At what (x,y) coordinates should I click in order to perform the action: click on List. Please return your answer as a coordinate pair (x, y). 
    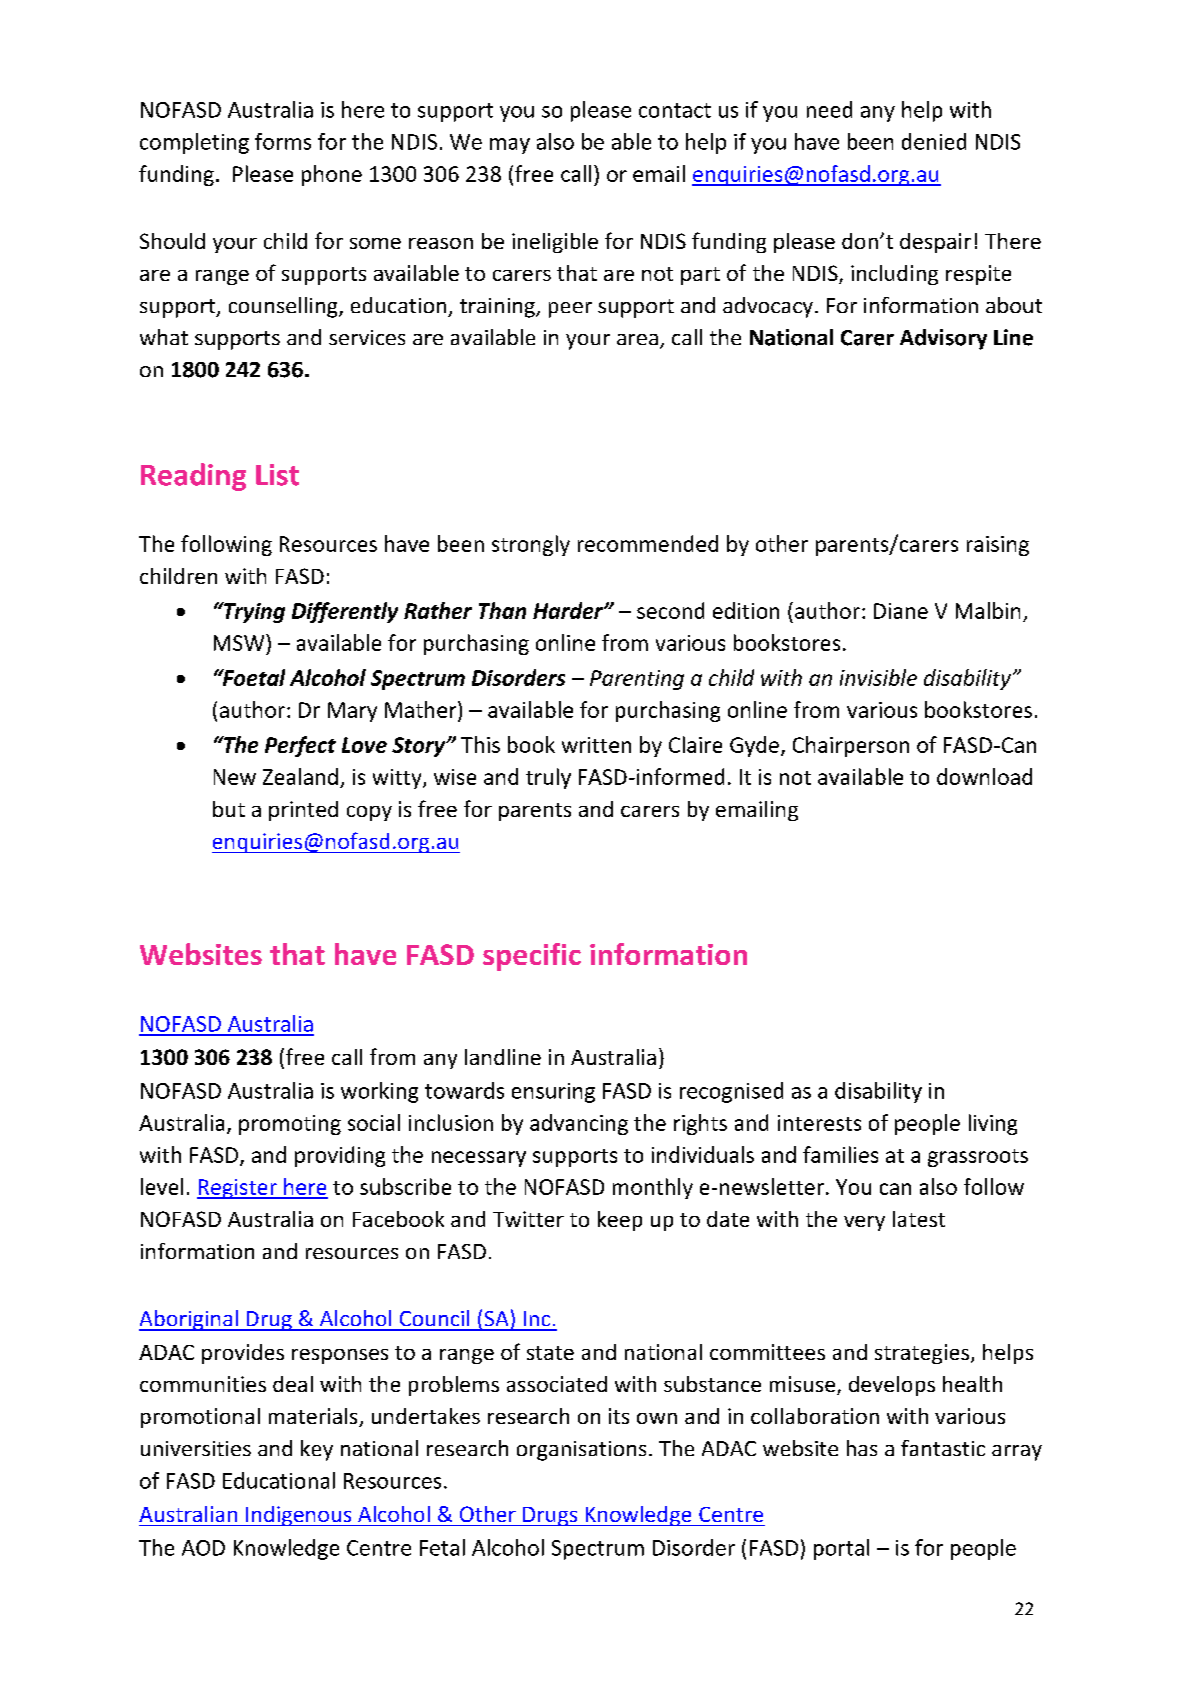
    Looking at the image, I should click on (277, 475).
